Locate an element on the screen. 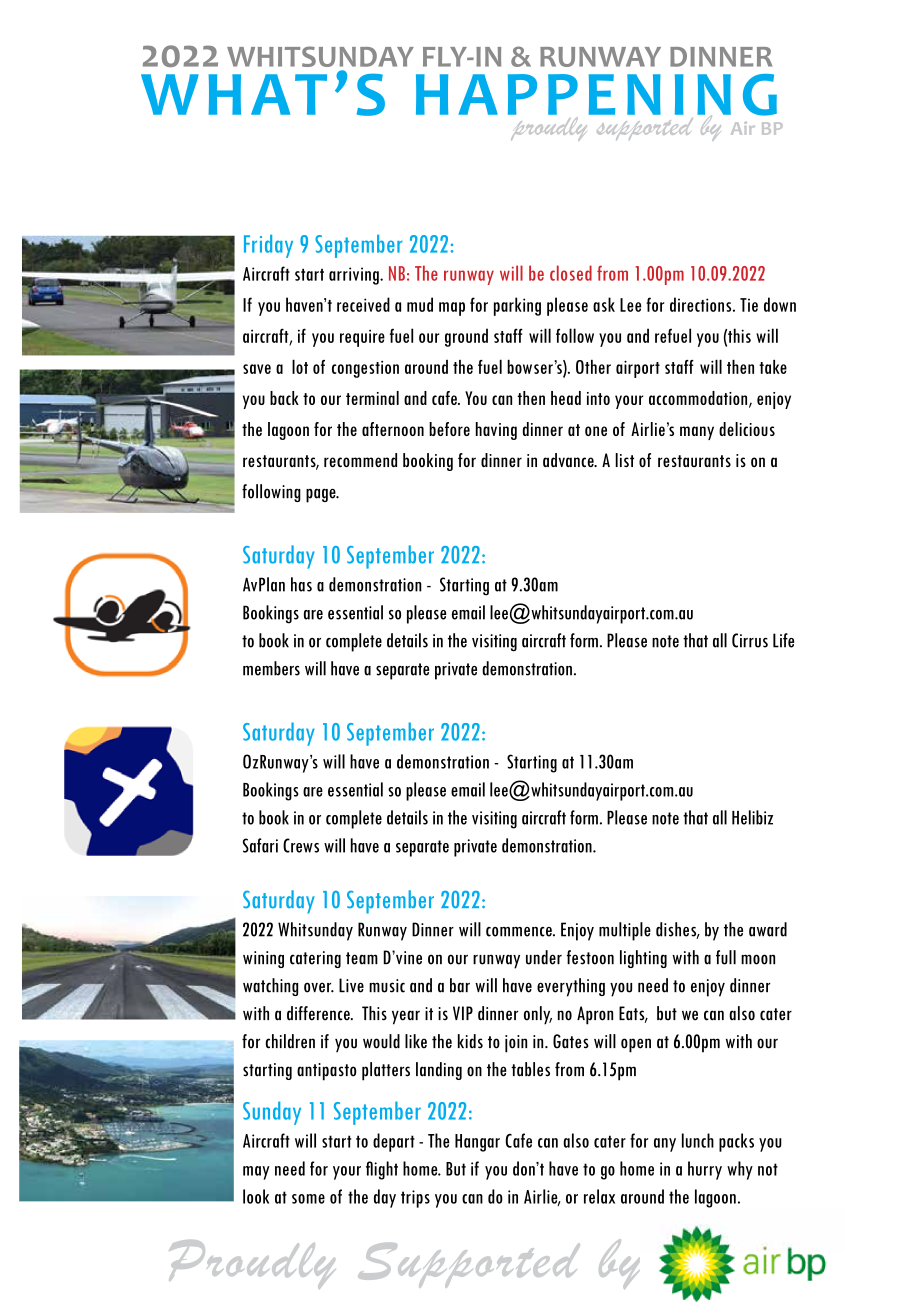 The width and height of the screenshot is (924, 1308). advance is located at coordinates (569, 460).
